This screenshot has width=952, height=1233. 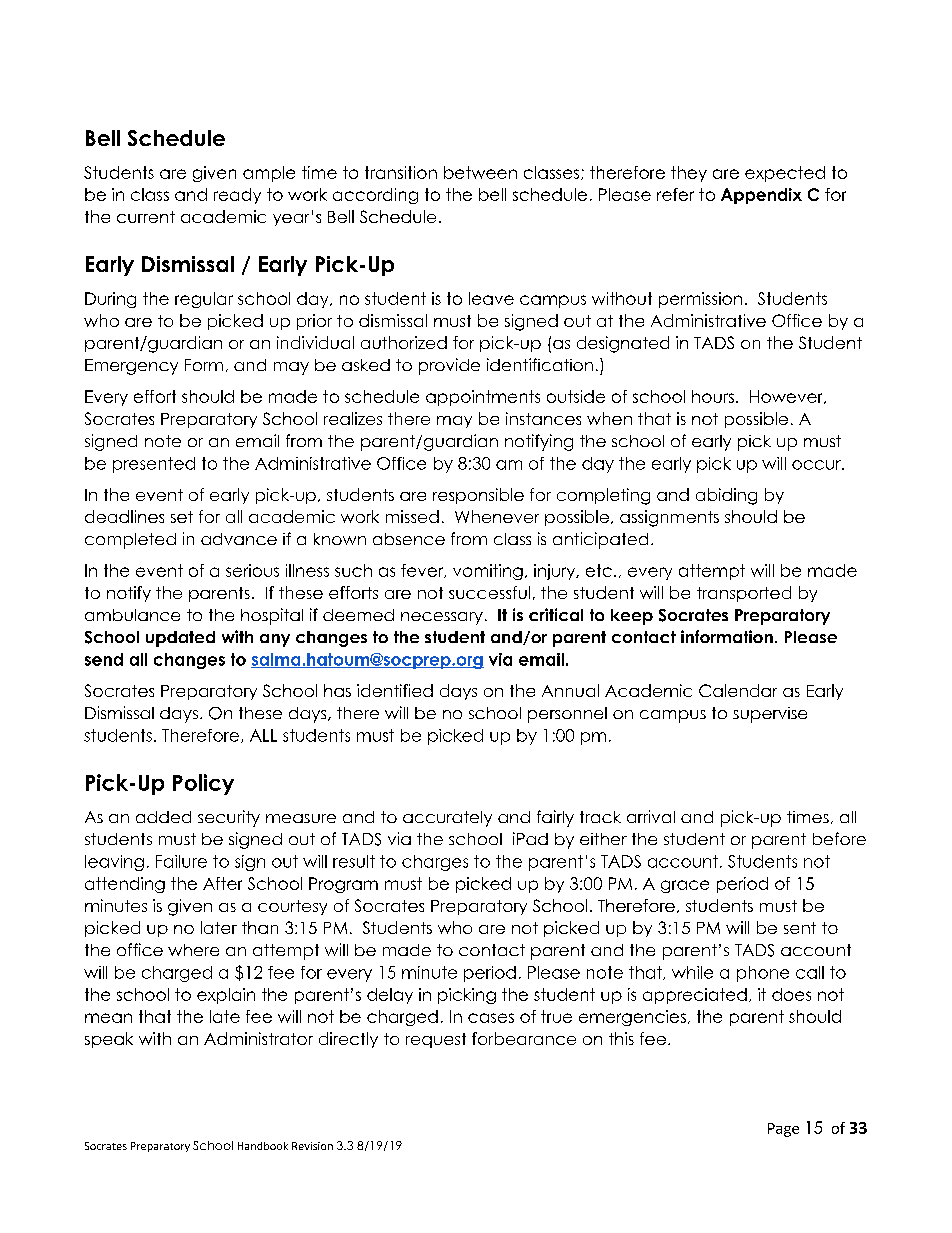 What do you see at coordinates (478, 496) in the screenshot?
I see `responsible` at bounding box center [478, 496].
